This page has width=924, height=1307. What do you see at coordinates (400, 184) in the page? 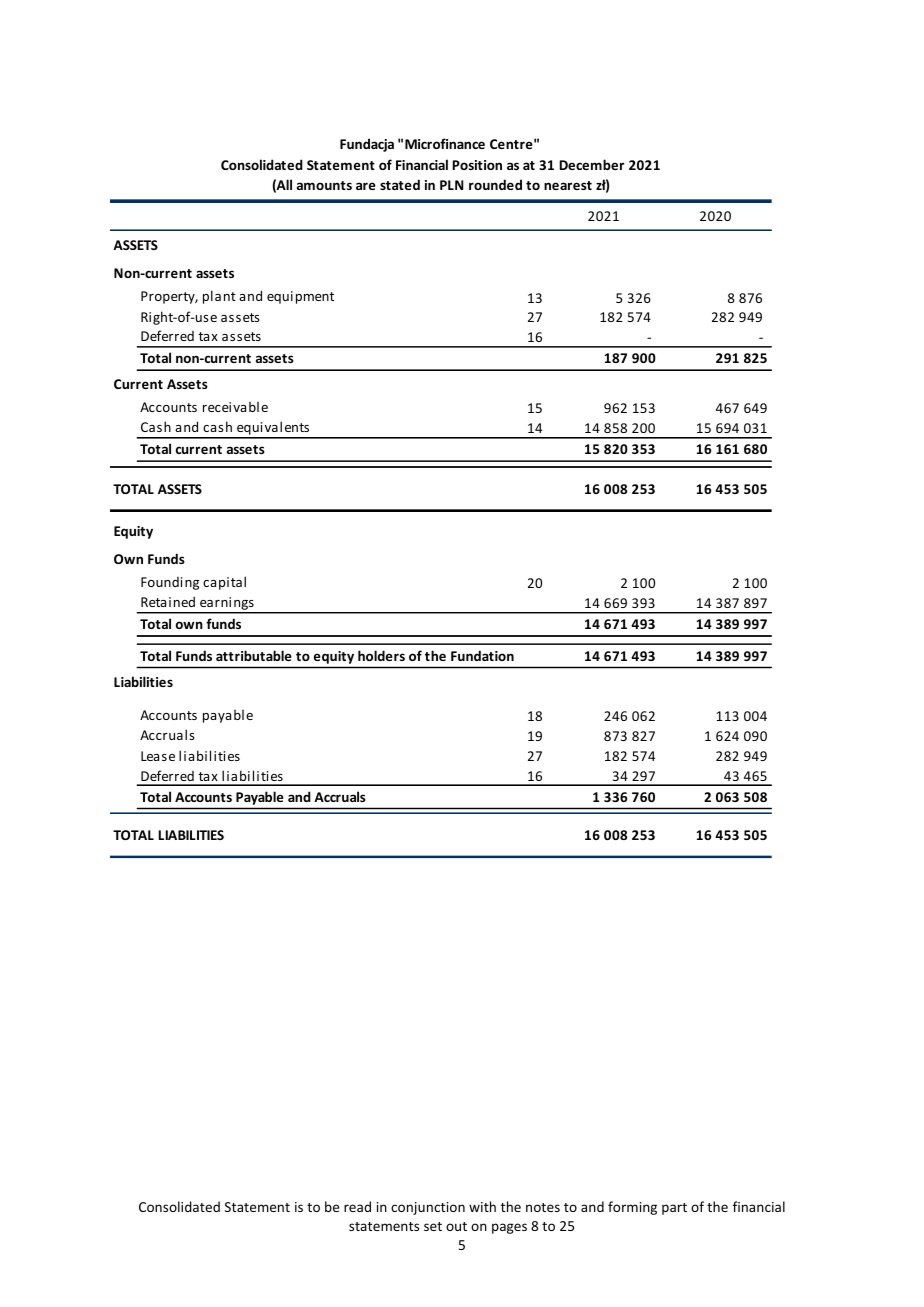
I see `stated` at bounding box center [400, 184].
